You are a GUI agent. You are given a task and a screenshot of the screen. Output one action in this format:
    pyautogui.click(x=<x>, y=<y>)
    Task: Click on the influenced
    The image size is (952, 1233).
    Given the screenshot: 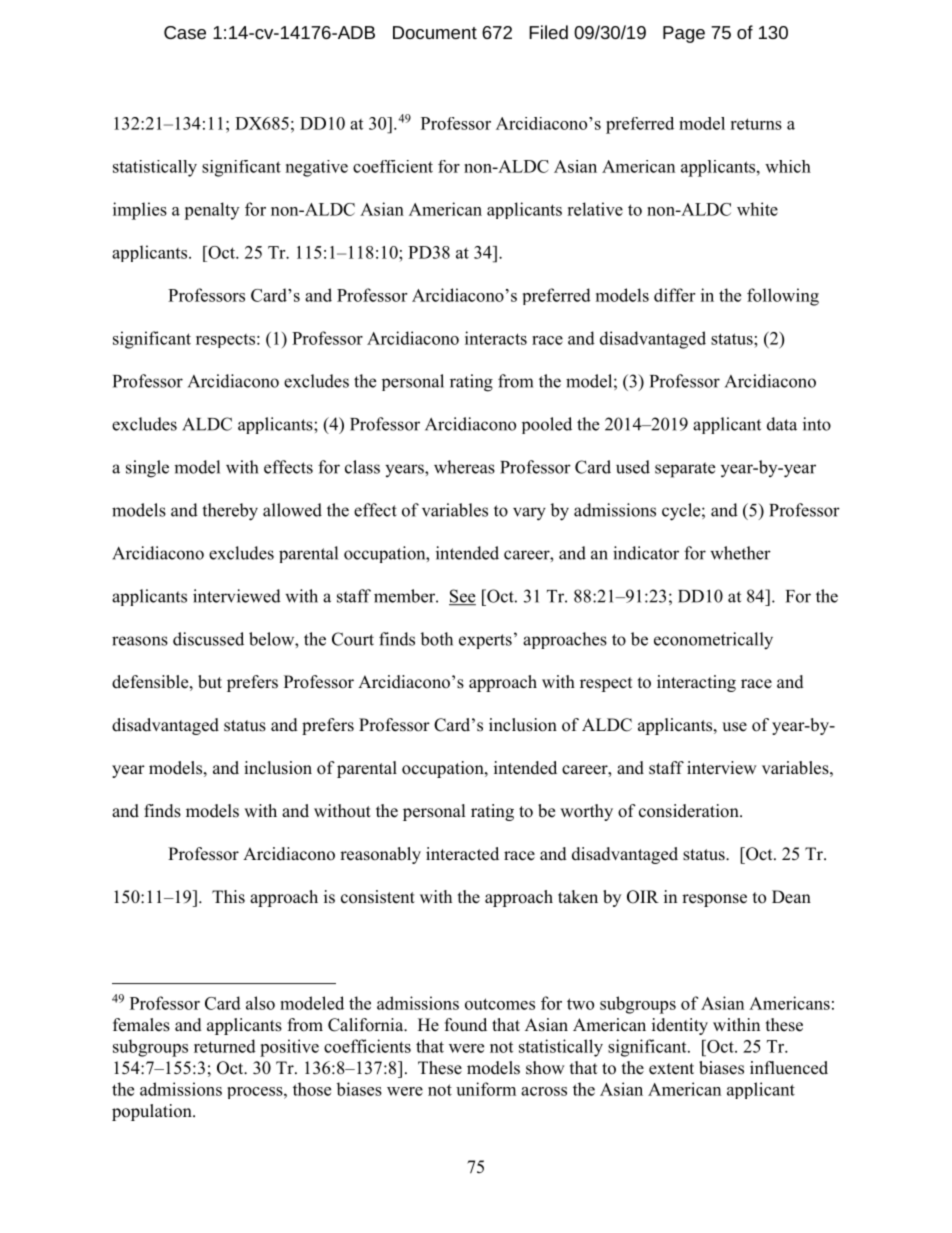 What is the action you would take?
    pyautogui.click(x=789, y=1068)
